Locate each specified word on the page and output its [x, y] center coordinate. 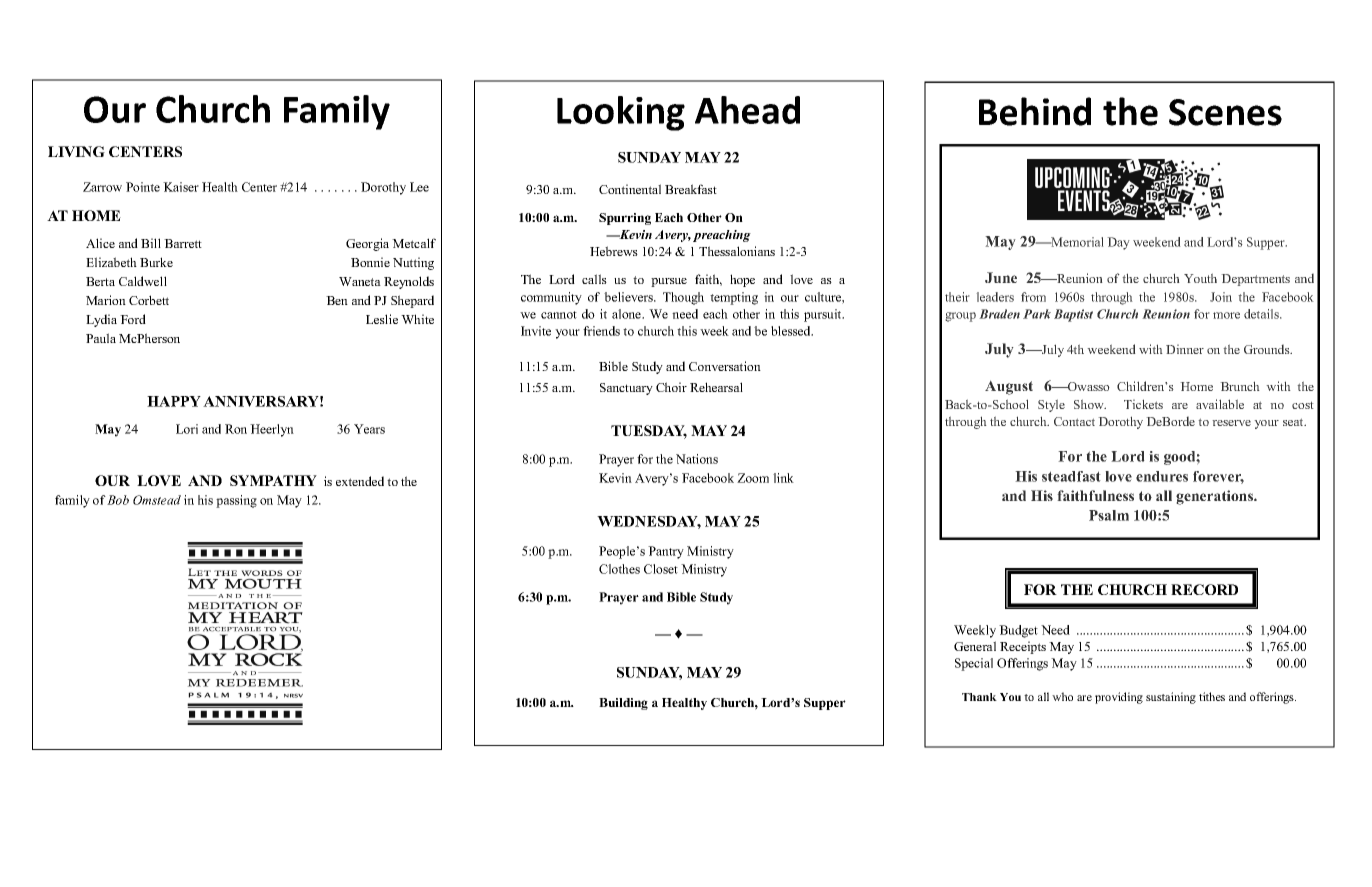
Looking [621, 113]
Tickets [1143, 404]
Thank [979, 697]
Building [623, 704]
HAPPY [174, 401]
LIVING [76, 151]
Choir [671, 387]
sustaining [1171, 698]
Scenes [1225, 112]
